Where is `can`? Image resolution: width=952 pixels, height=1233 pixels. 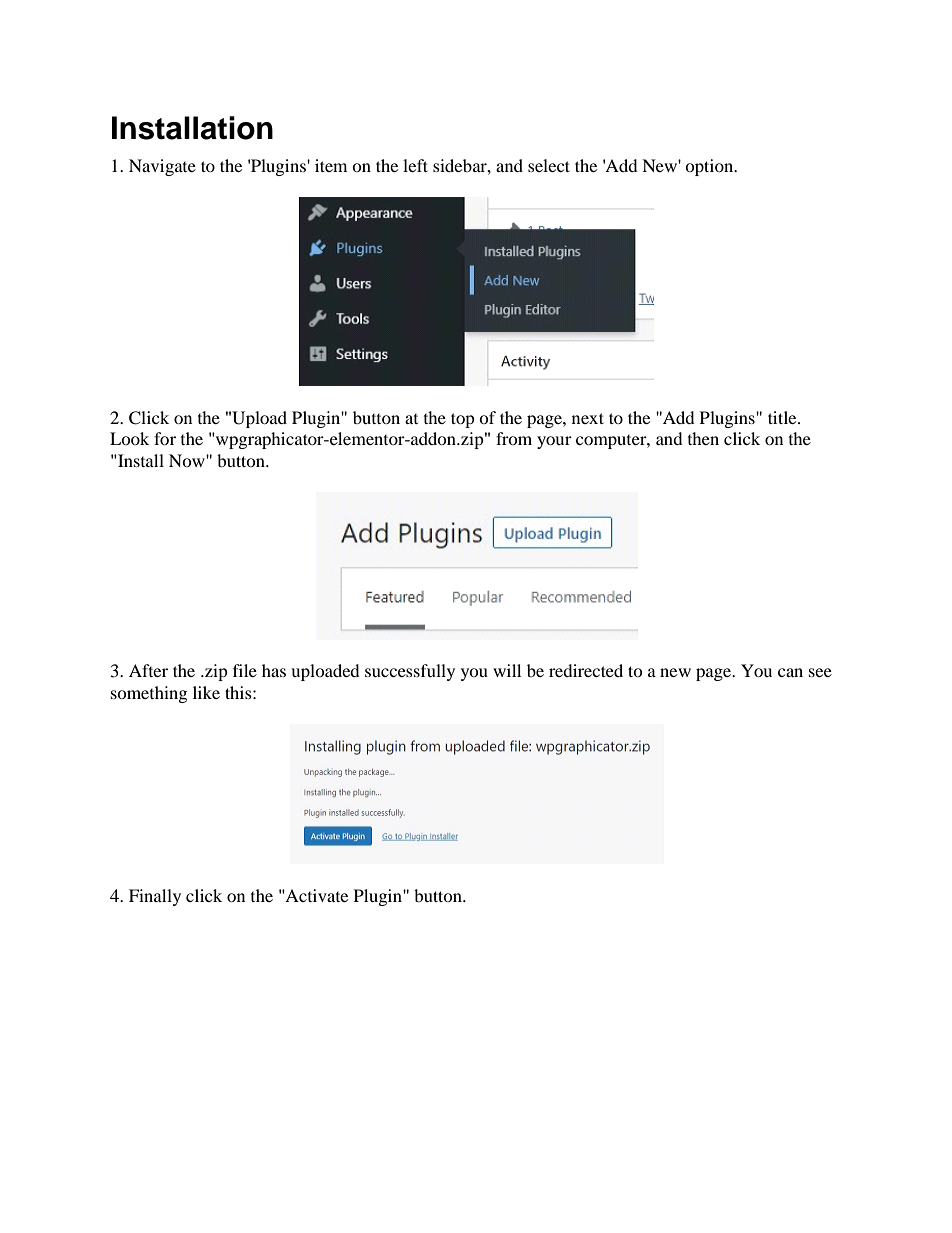 can is located at coordinates (790, 672).
